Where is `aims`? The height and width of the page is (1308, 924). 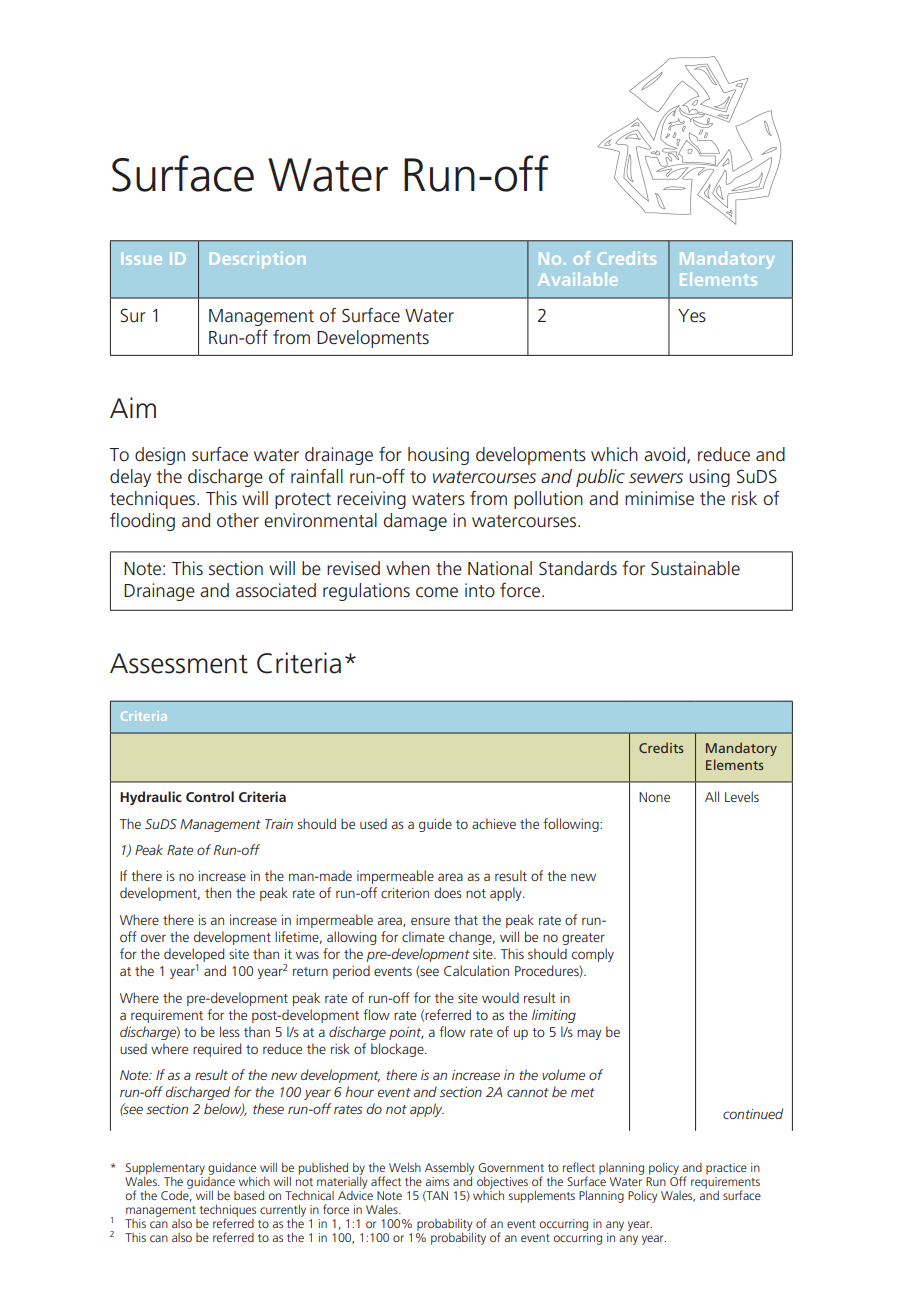 aims is located at coordinates (437, 1181).
